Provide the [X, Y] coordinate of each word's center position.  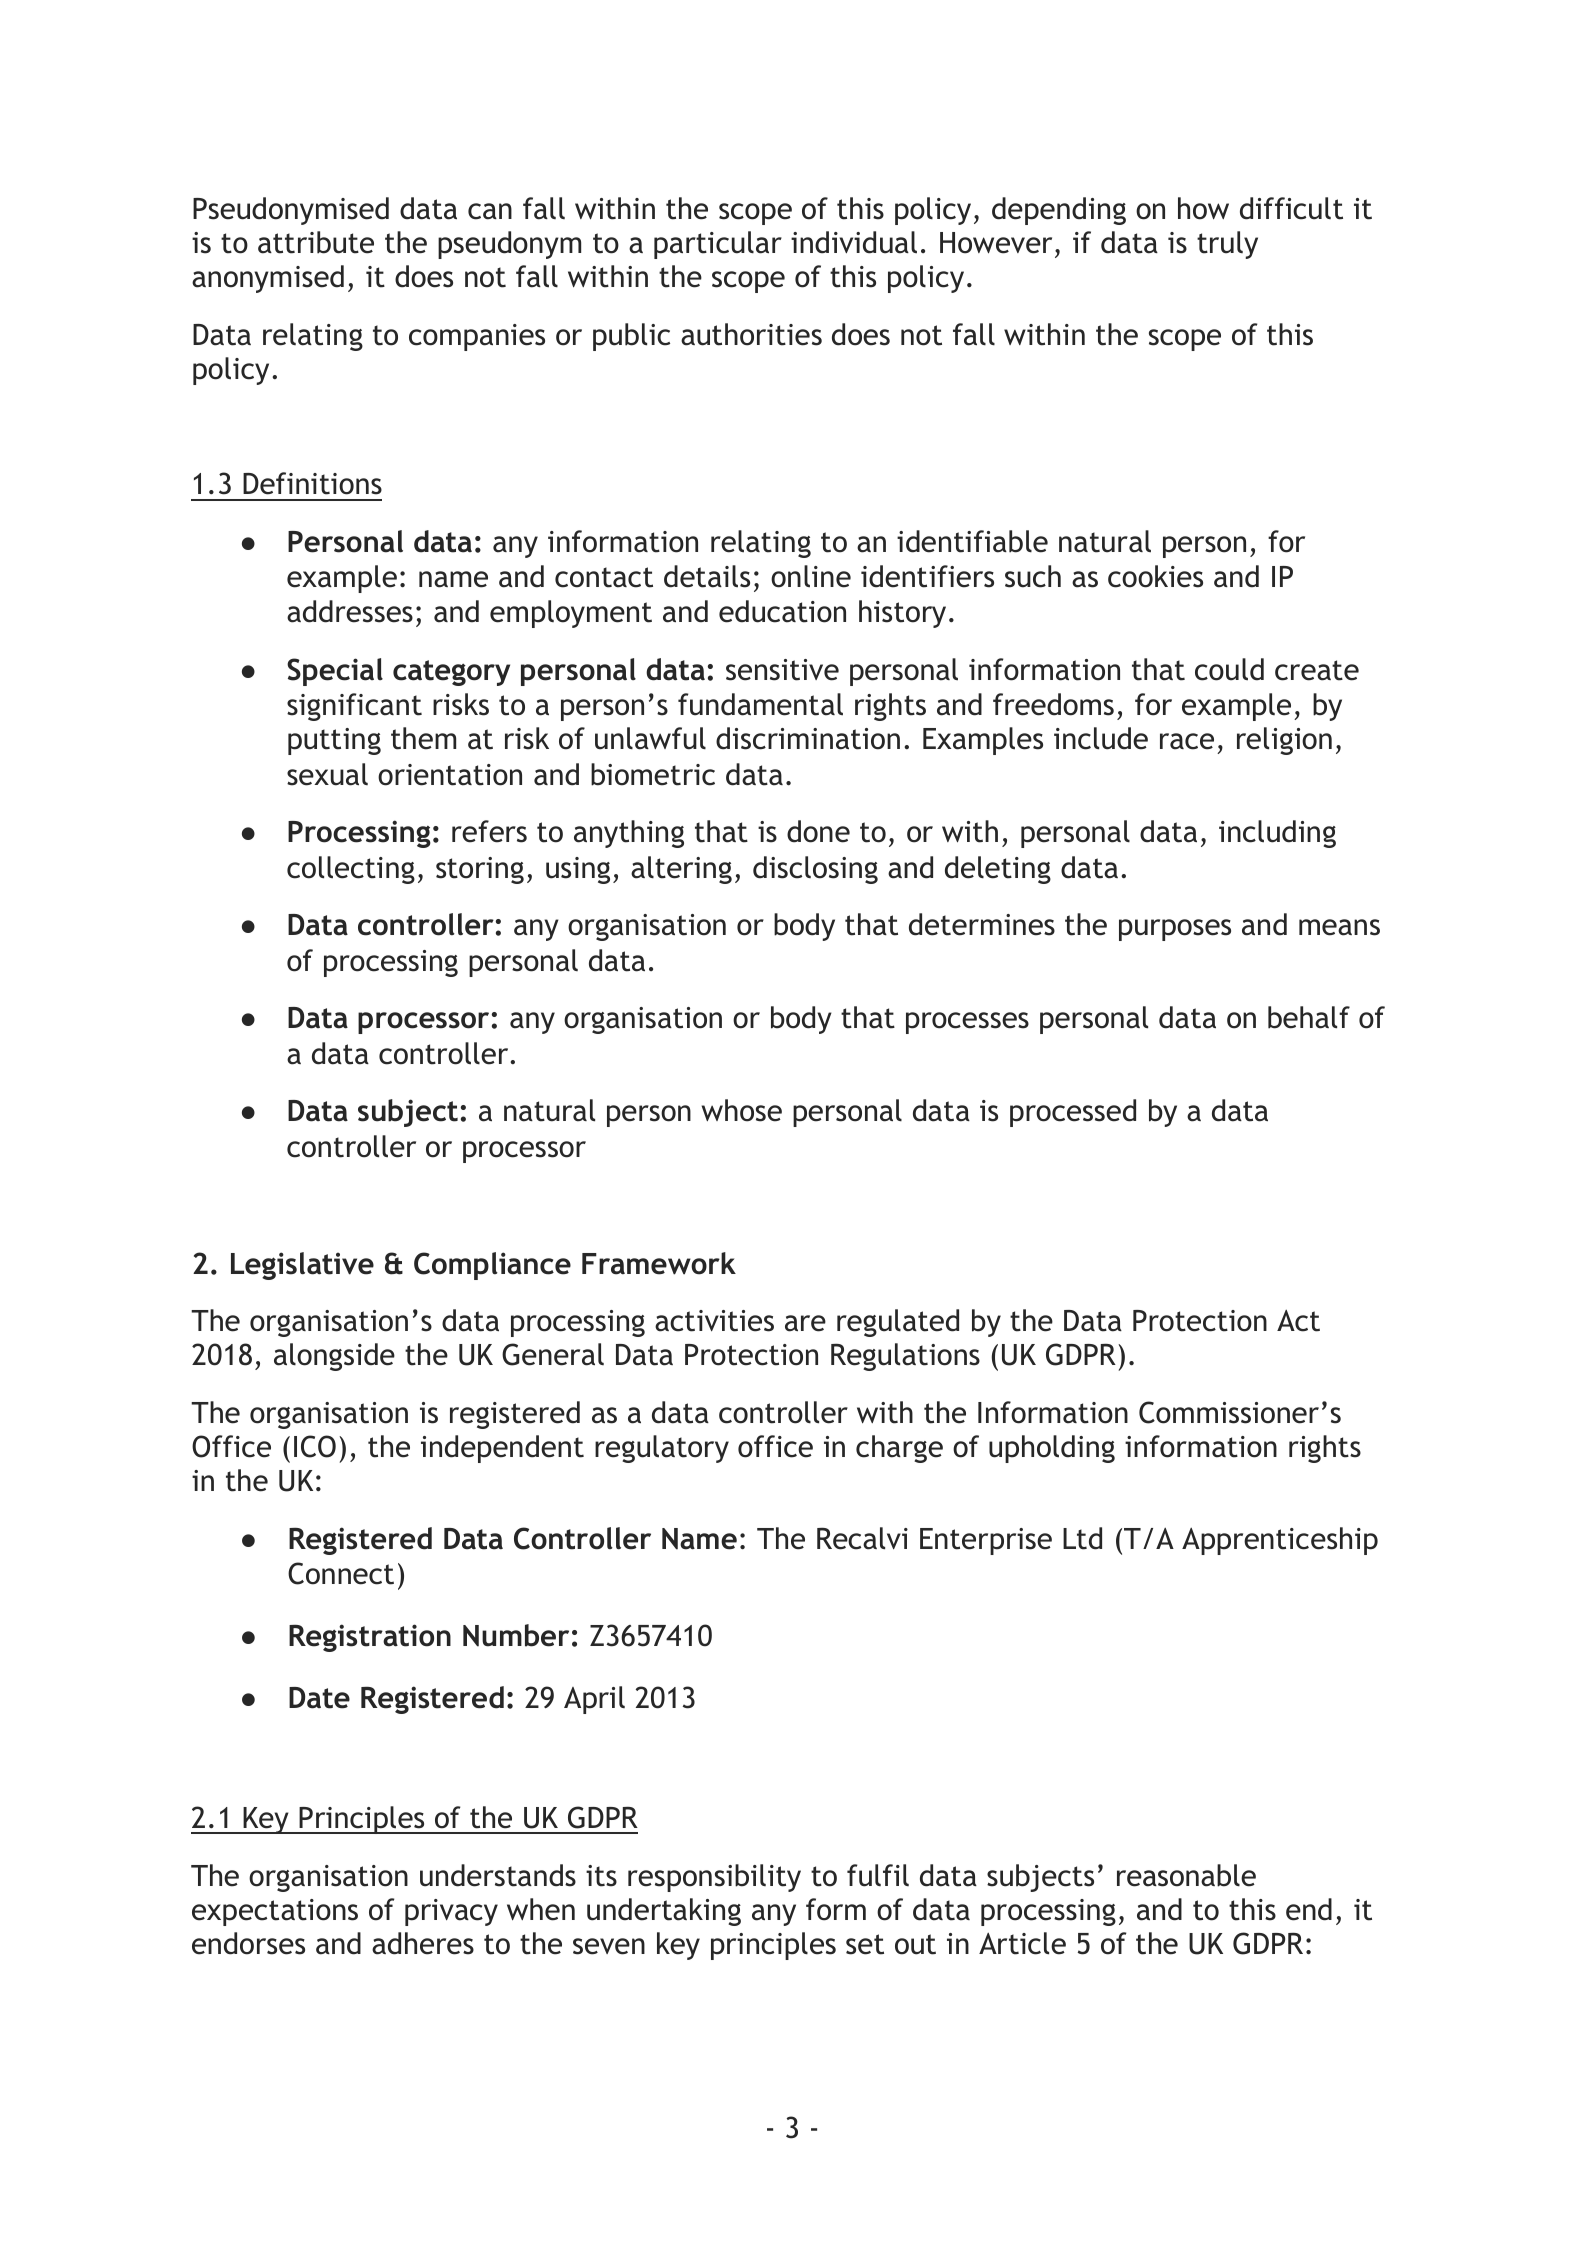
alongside [334, 1357]
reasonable [1186, 1875]
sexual [327, 774]
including [1277, 834]
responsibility [714, 1878]
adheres [423, 1943]
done [818, 831]
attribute [316, 242]
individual [854, 242]
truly [1227, 245]
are [805, 1323]
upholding [1052, 1449]
